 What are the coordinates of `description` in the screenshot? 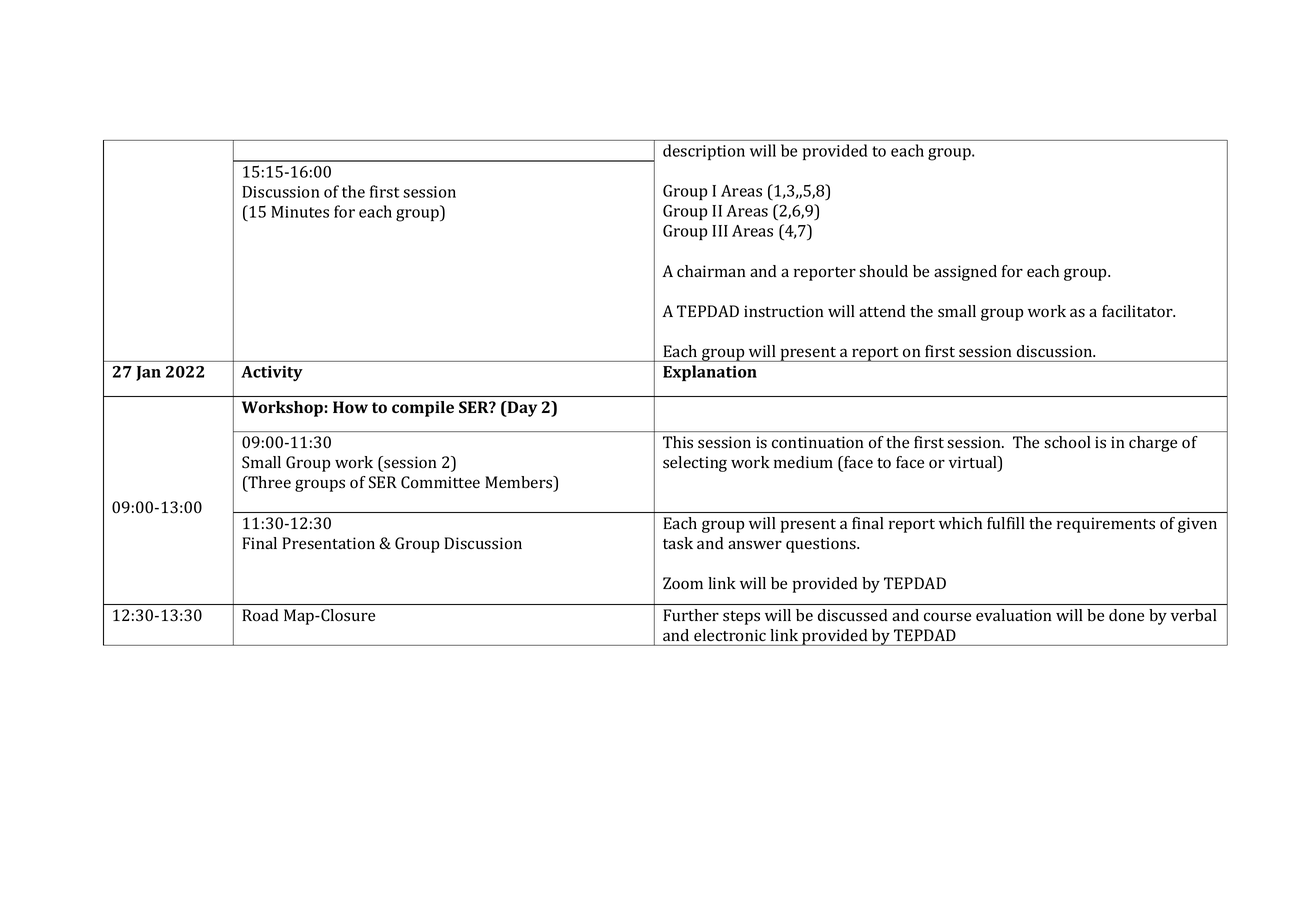 It's located at (704, 152).
